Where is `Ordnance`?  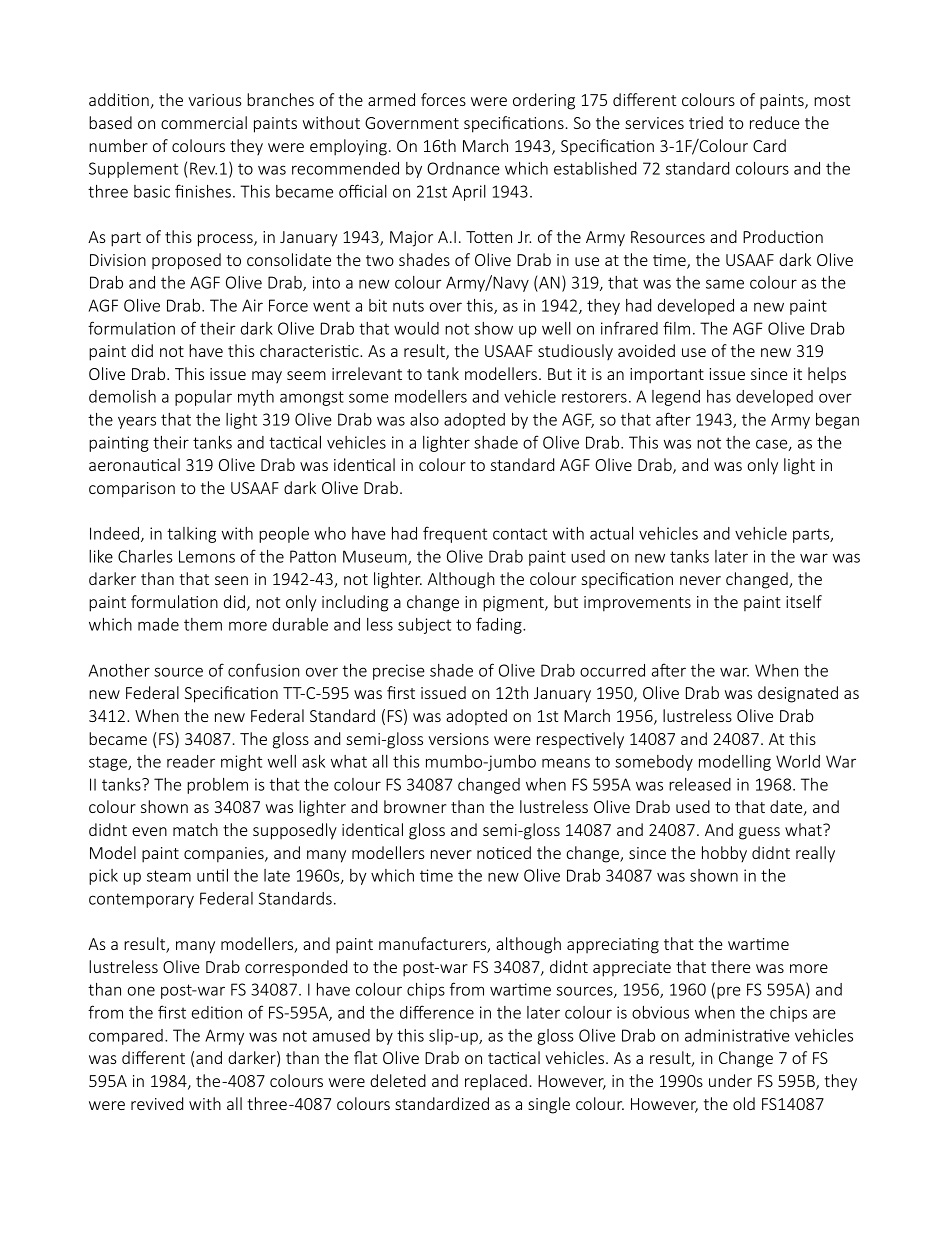 Ordnance is located at coordinates (463, 168).
